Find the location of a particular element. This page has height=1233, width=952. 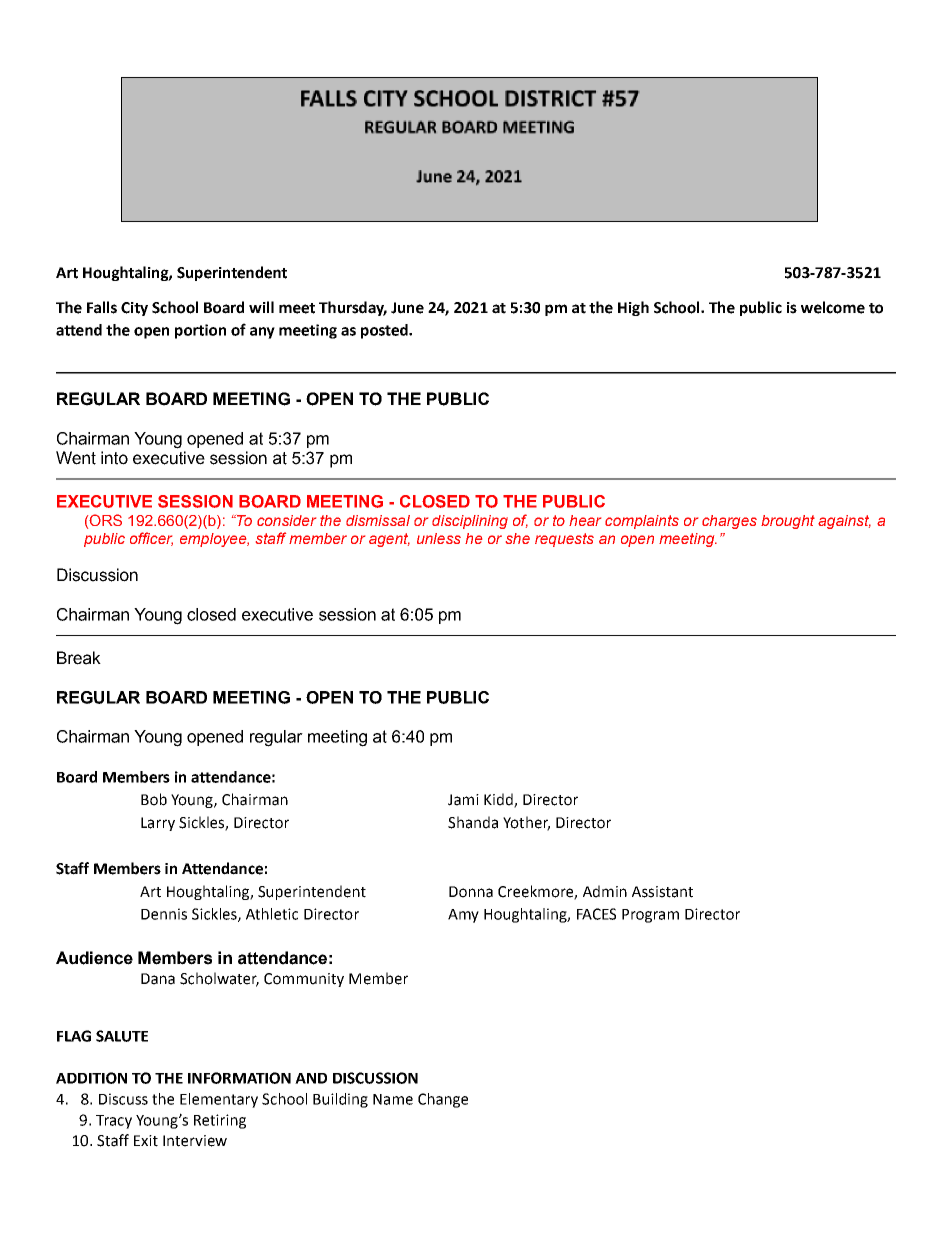

Program is located at coordinates (650, 916).
